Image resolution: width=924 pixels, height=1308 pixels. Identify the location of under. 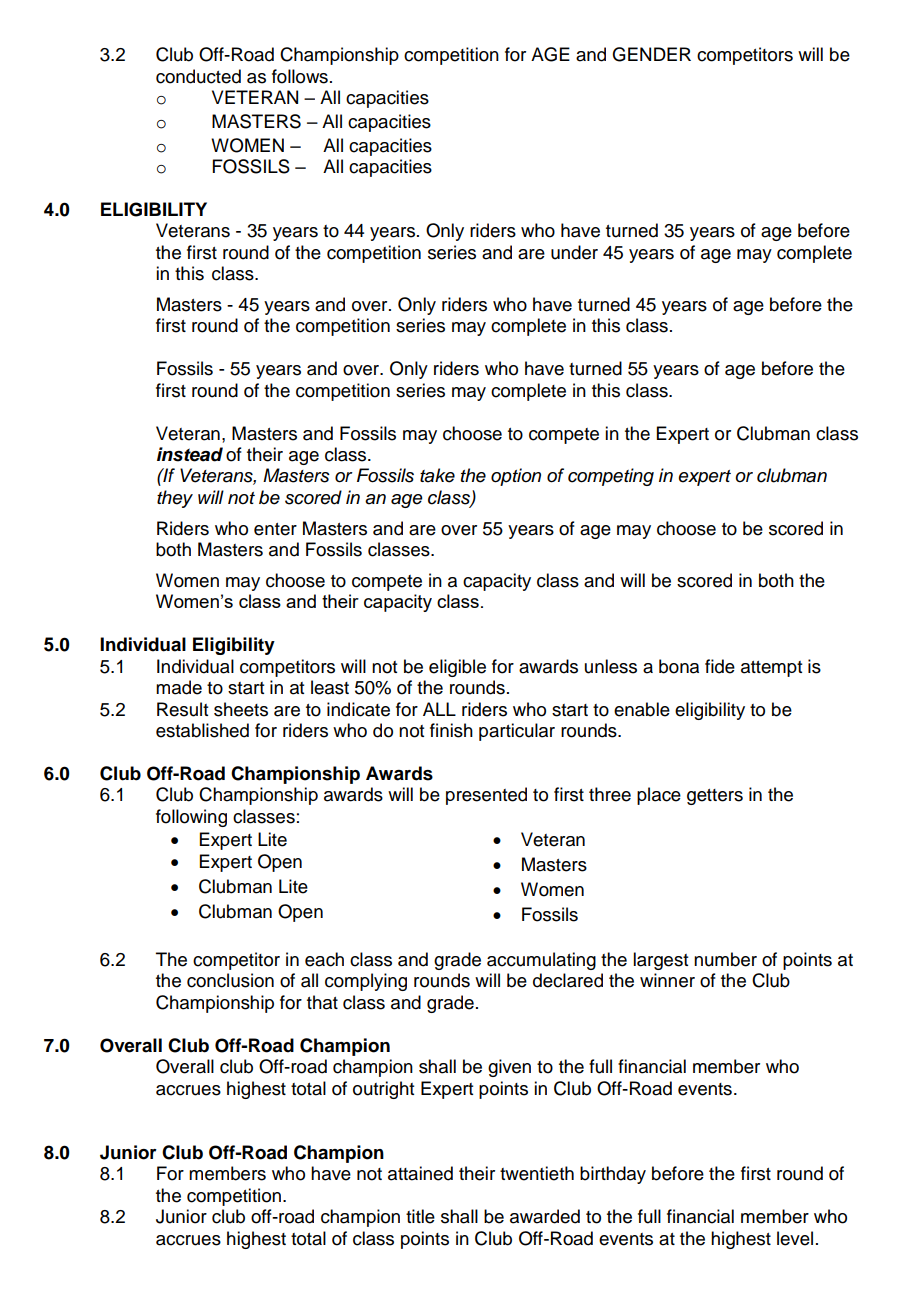
(574, 252).
